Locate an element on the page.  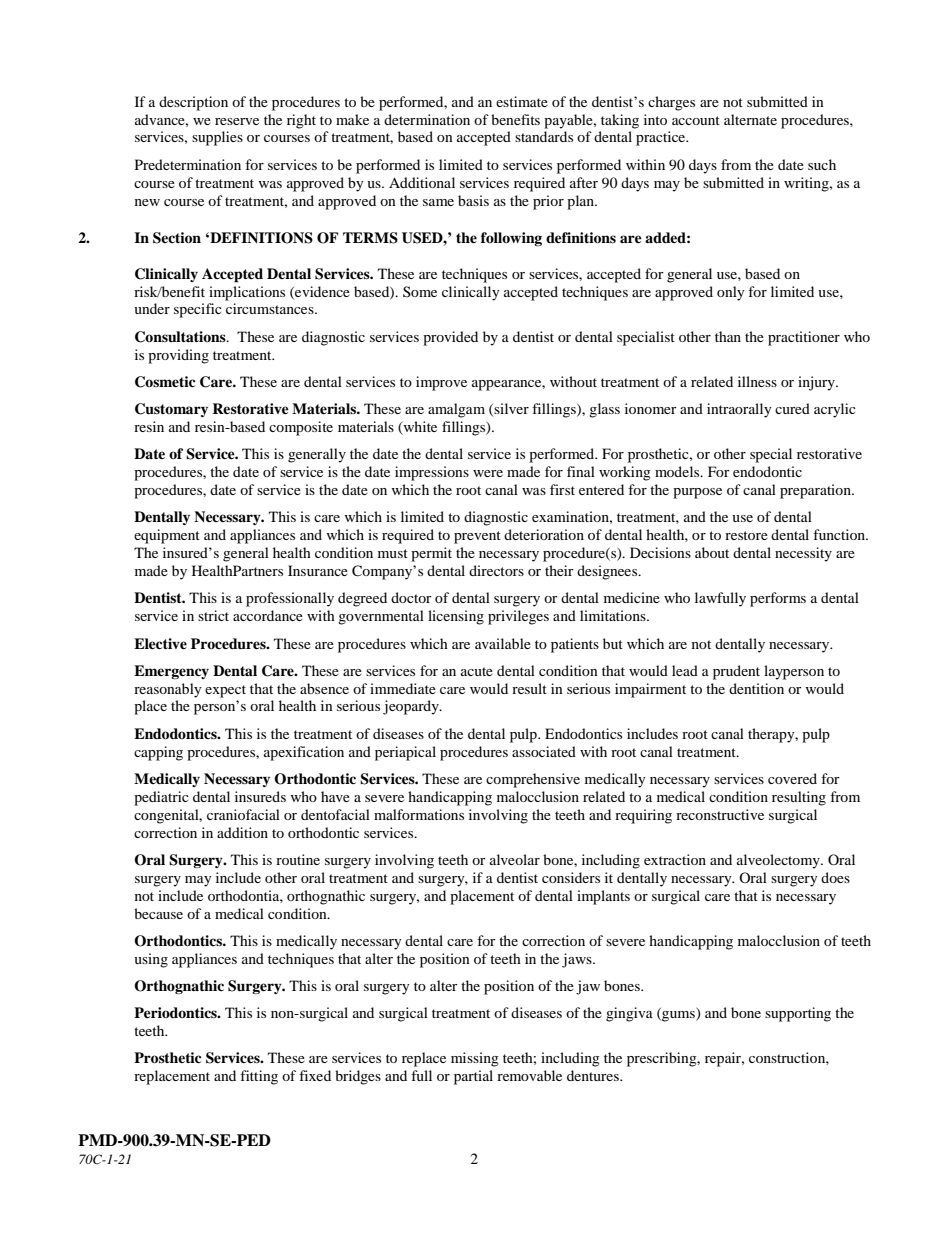
performs is located at coordinates (778, 599).
